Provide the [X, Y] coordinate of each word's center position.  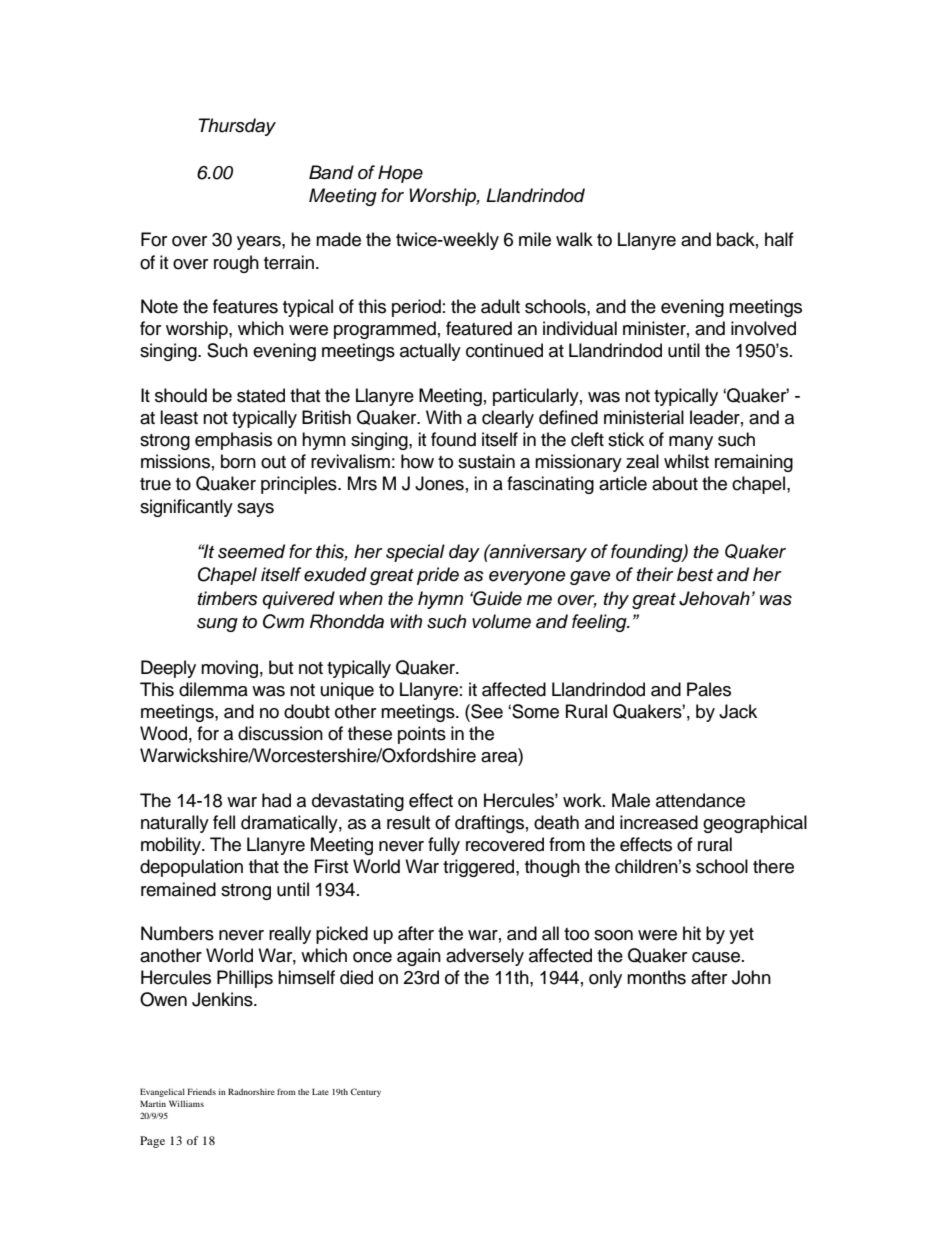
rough [236, 264]
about [675, 483]
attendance [700, 800]
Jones [439, 483]
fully [444, 846]
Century [366, 1092]
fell [224, 822]
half [779, 239]
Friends [201, 1091]
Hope [400, 174]
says [255, 510]
